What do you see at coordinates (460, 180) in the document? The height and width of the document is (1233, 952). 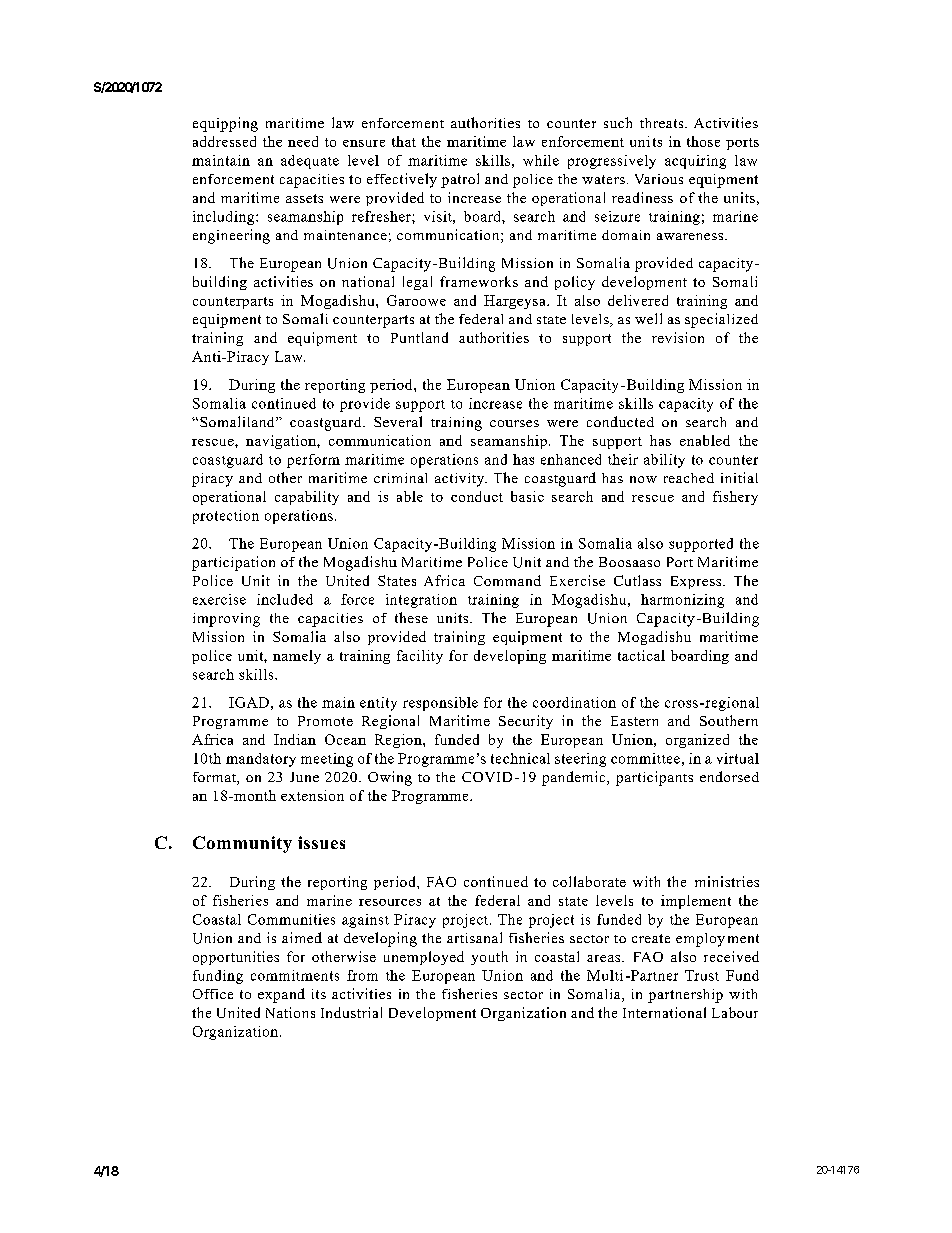 I see `patrol` at bounding box center [460, 180].
